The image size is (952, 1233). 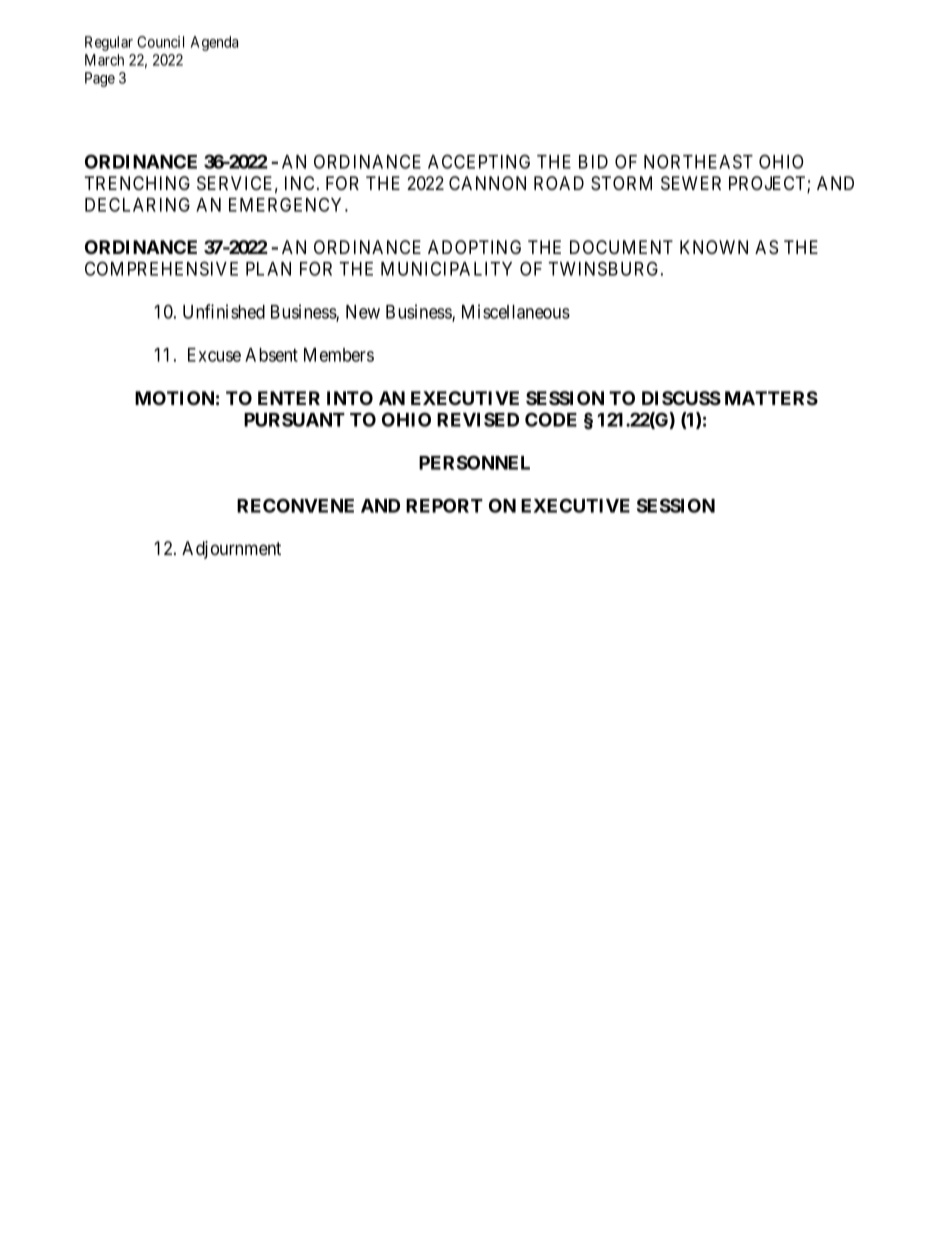 What do you see at coordinates (698, 161) in the screenshot?
I see `NORTHEAST` at bounding box center [698, 161].
